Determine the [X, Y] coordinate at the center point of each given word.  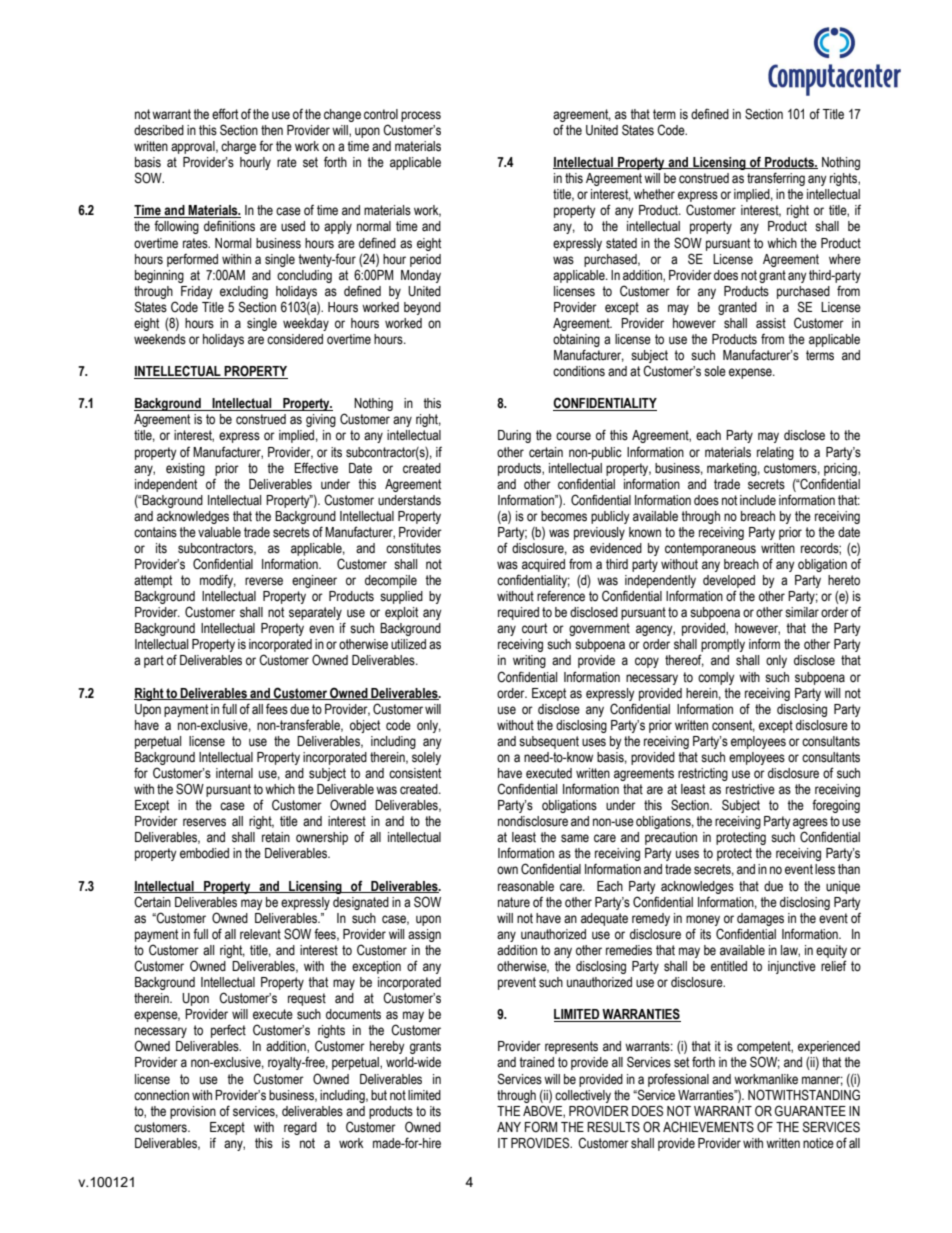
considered [295, 339]
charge [238, 147]
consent [733, 726]
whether [654, 194]
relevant [260, 934]
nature [514, 902]
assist [771, 323]
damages [760, 919]
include [758, 500]
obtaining [576, 340]
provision [193, 1112]
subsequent [549, 742]
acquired [543, 565]
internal [234, 773]
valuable [219, 532]
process [421, 116]
